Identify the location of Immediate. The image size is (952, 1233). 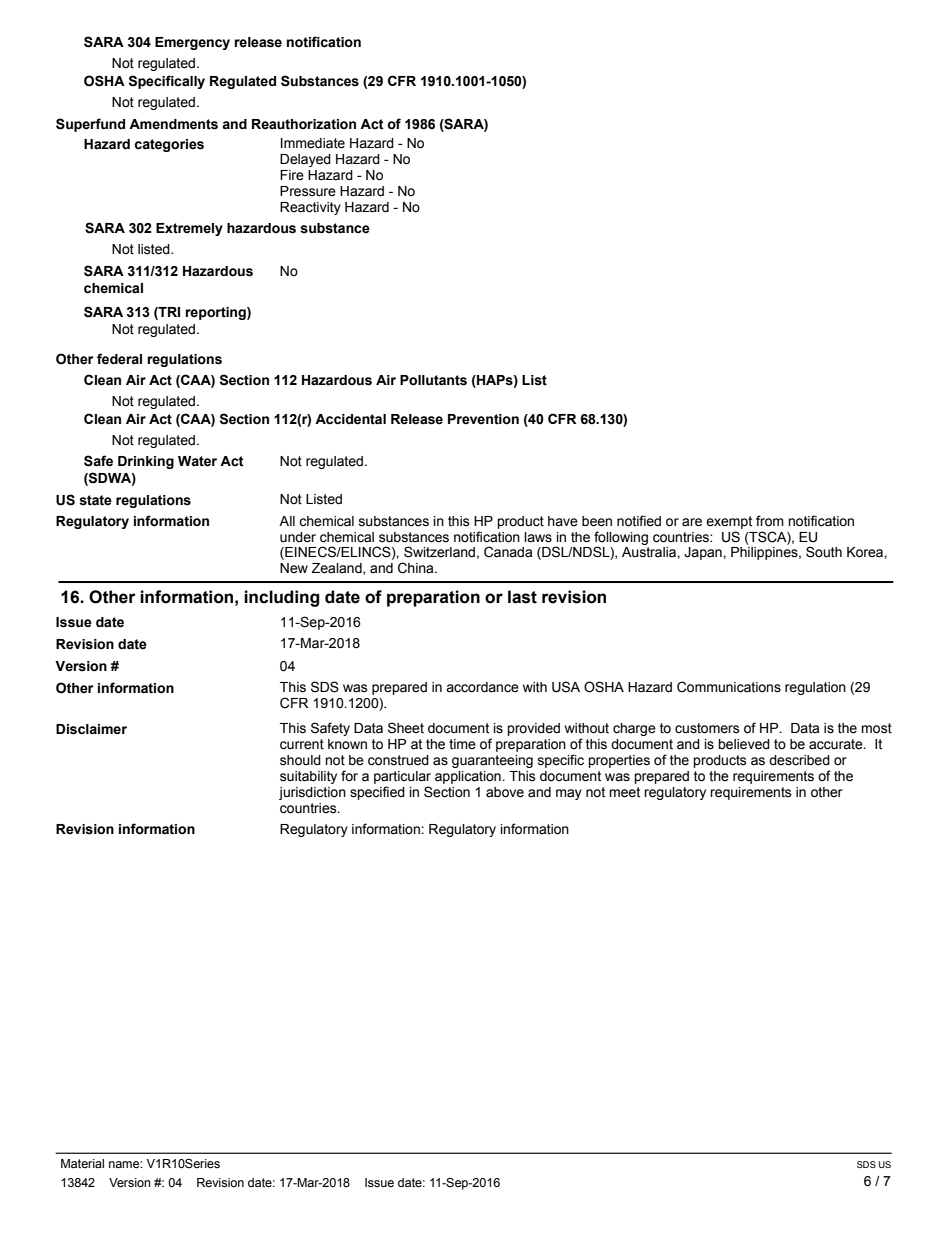
(313, 143).
